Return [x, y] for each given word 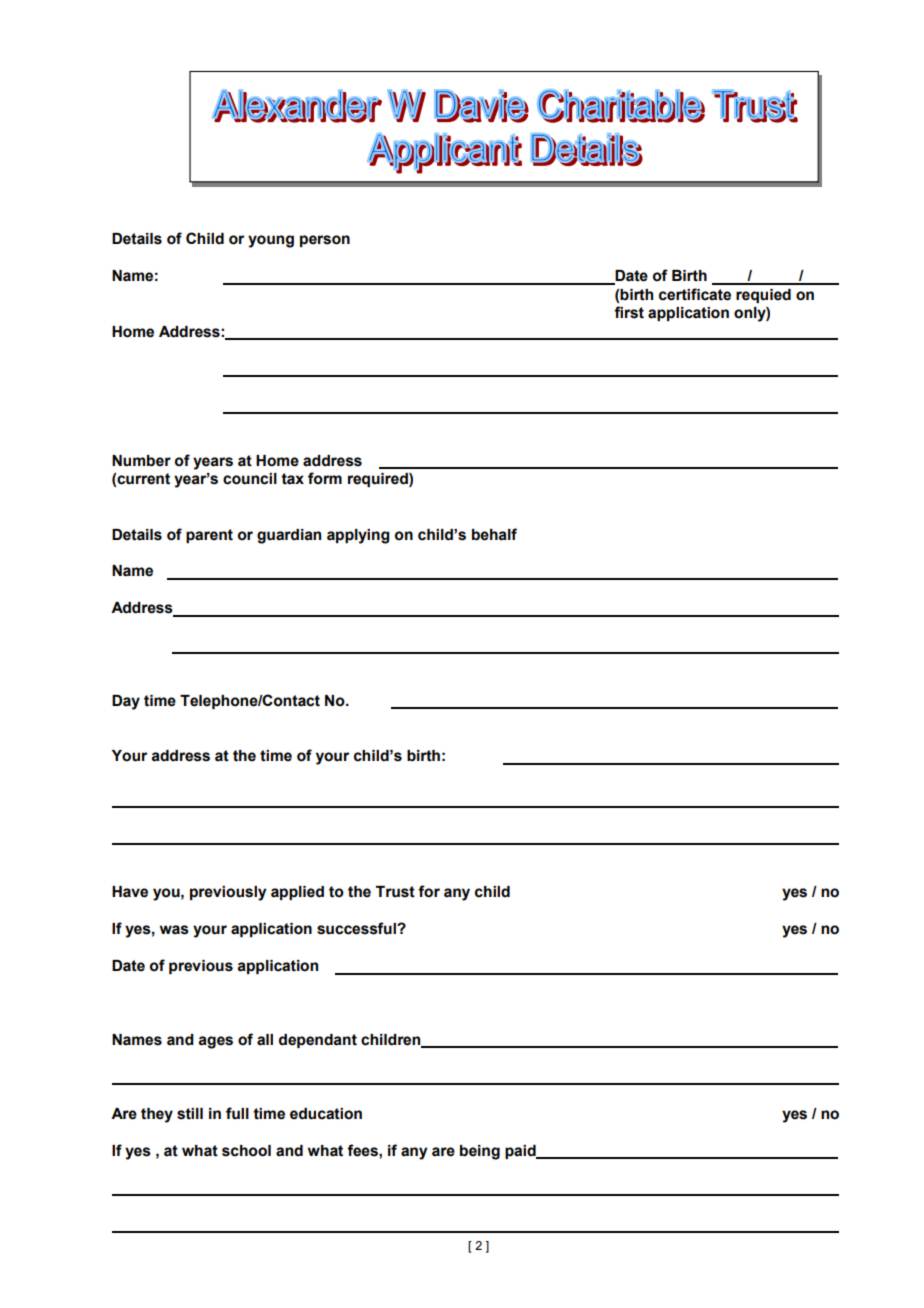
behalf [494, 534]
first [629, 312]
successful [357, 928]
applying [358, 536]
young [271, 241]
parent [209, 536]
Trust [395, 892]
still [190, 1114]
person [325, 241]
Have [130, 892]
